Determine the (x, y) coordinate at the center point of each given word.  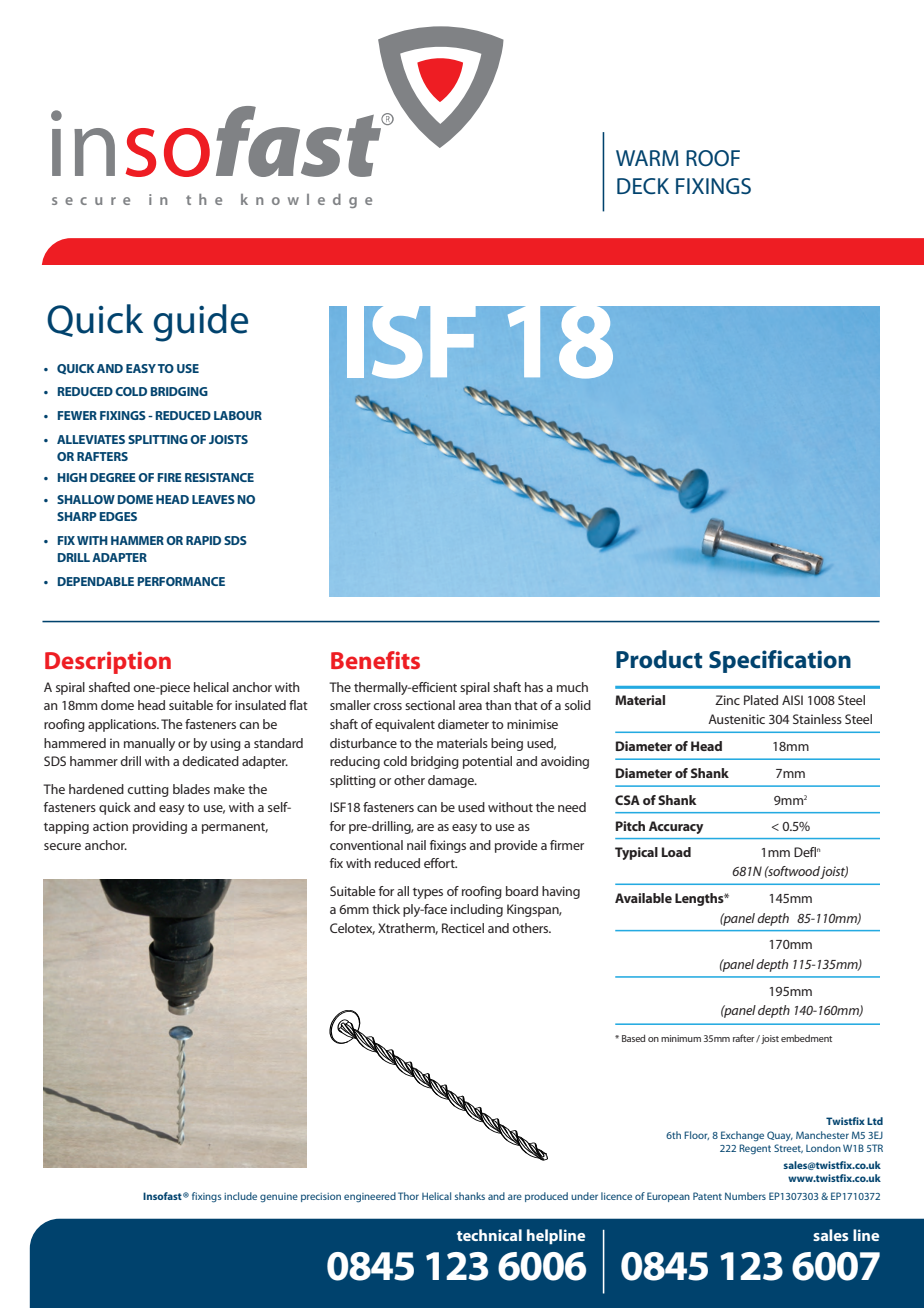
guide (201, 323)
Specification (780, 661)
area (470, 706)
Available (643, 898)
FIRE (170, 477)
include (240, 1196)
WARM (647, 158)
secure (62, 846)
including (477, 910)
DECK (643, 186)
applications (123, 725)
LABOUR (238, 415)
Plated (761, 700)
